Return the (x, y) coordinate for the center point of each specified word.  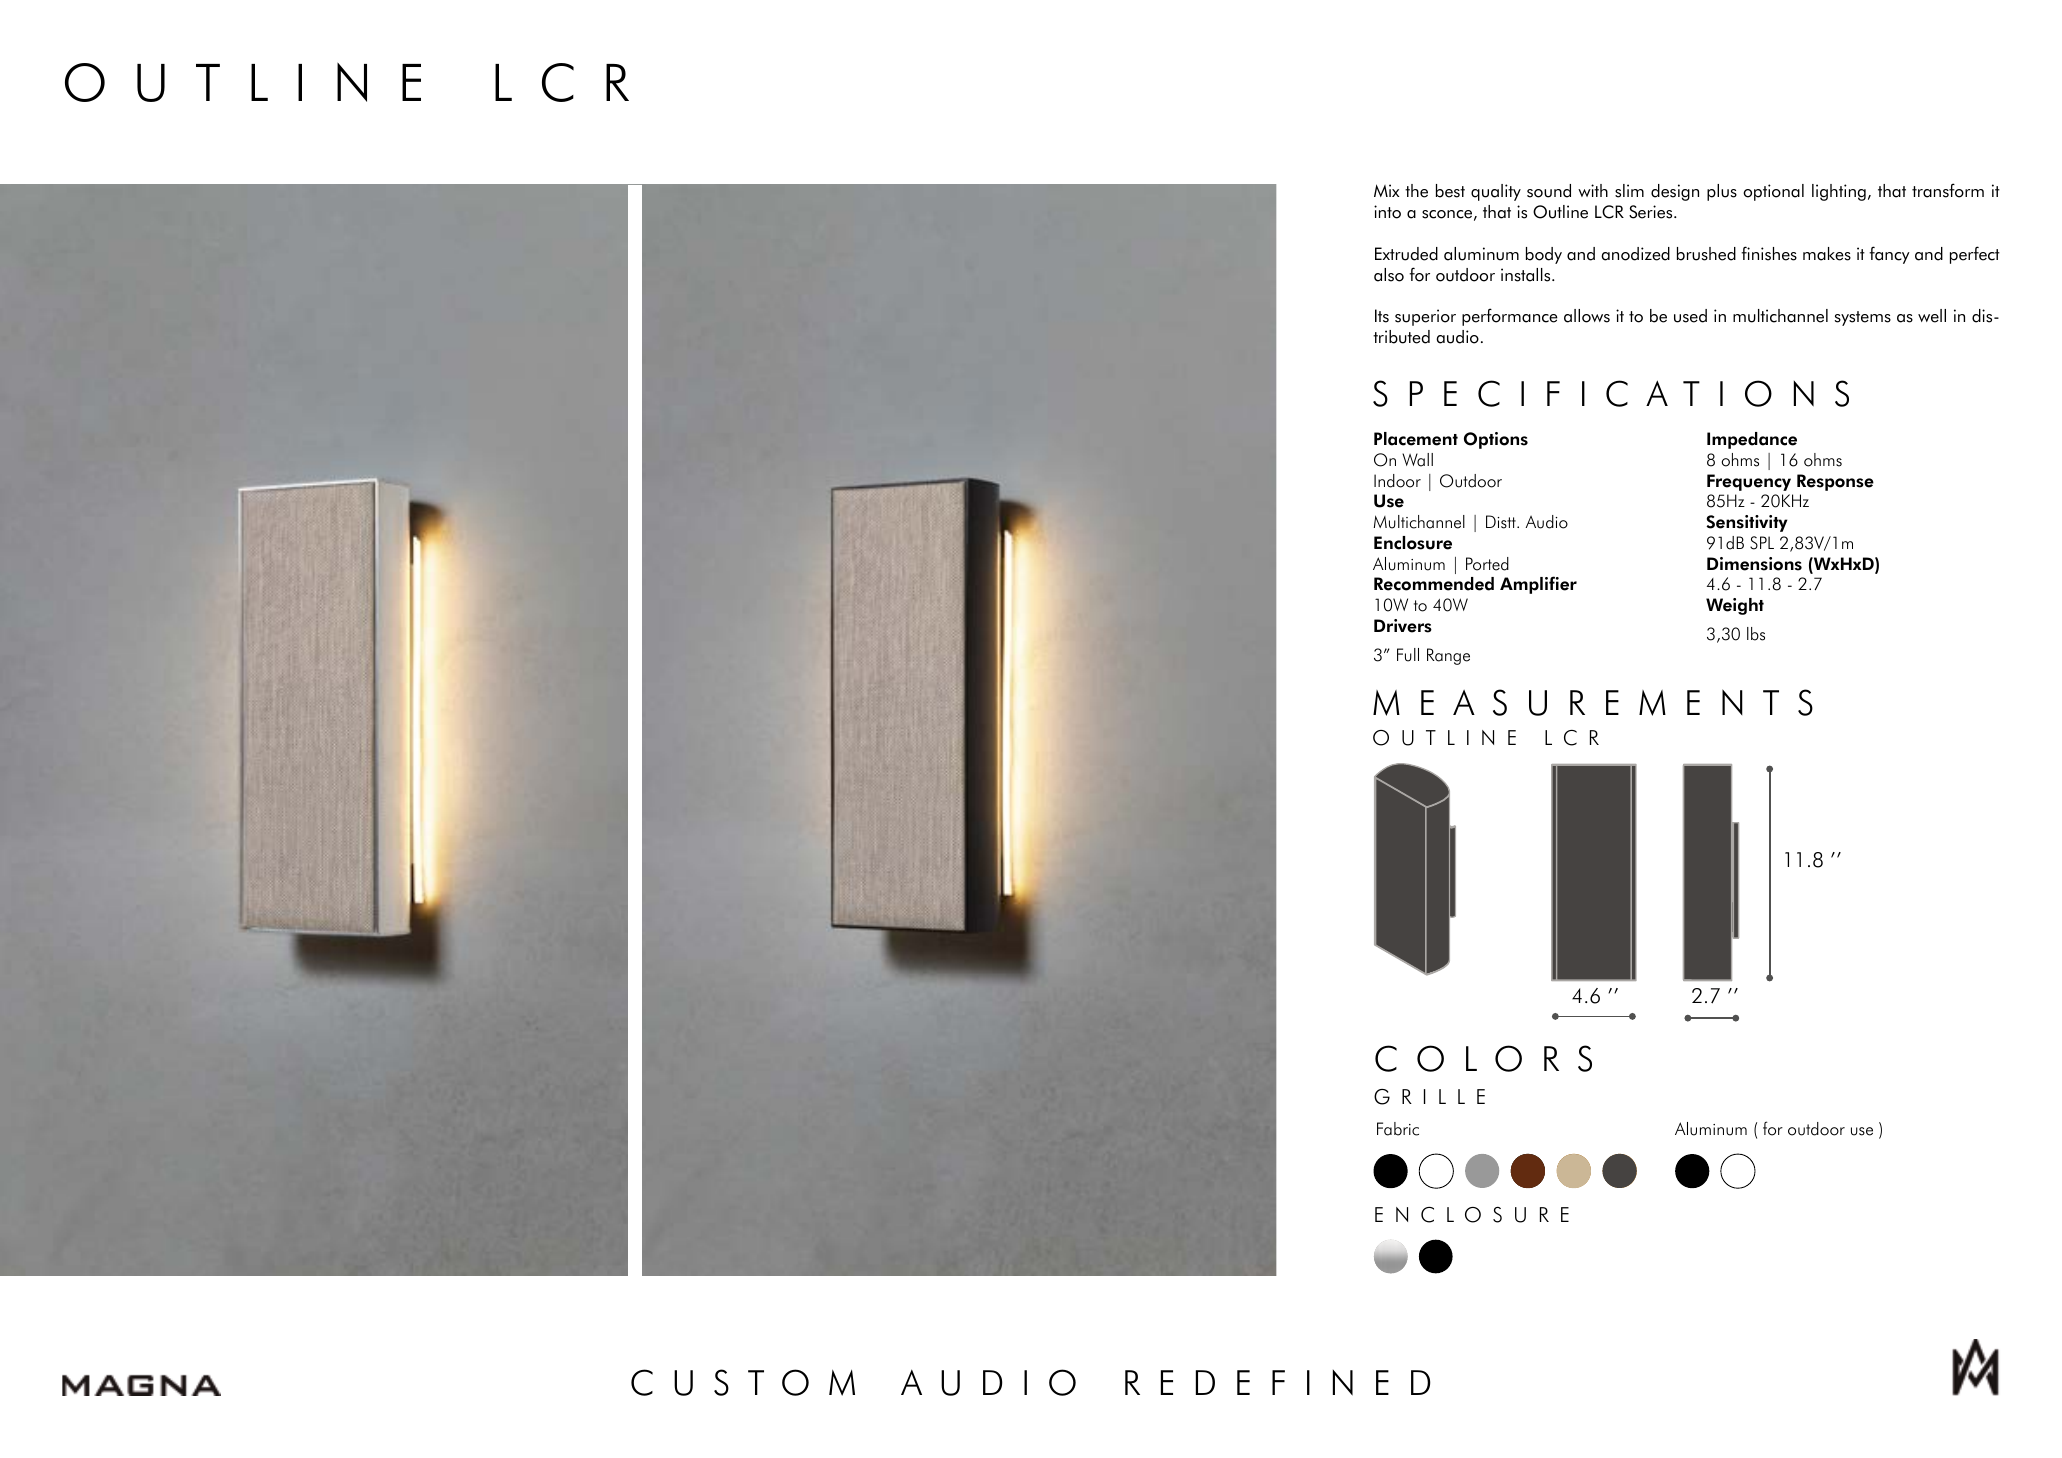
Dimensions (1754, 564)
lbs (1756, 634)
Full (1408, 655)
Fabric (1398, 1129)
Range (1448, 656)
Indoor (1397, 481)
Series (1652, 212)
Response (1835, 482)
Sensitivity (1747, 523)
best (1450, 191)
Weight (1735, 606)
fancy (1889, 255)
